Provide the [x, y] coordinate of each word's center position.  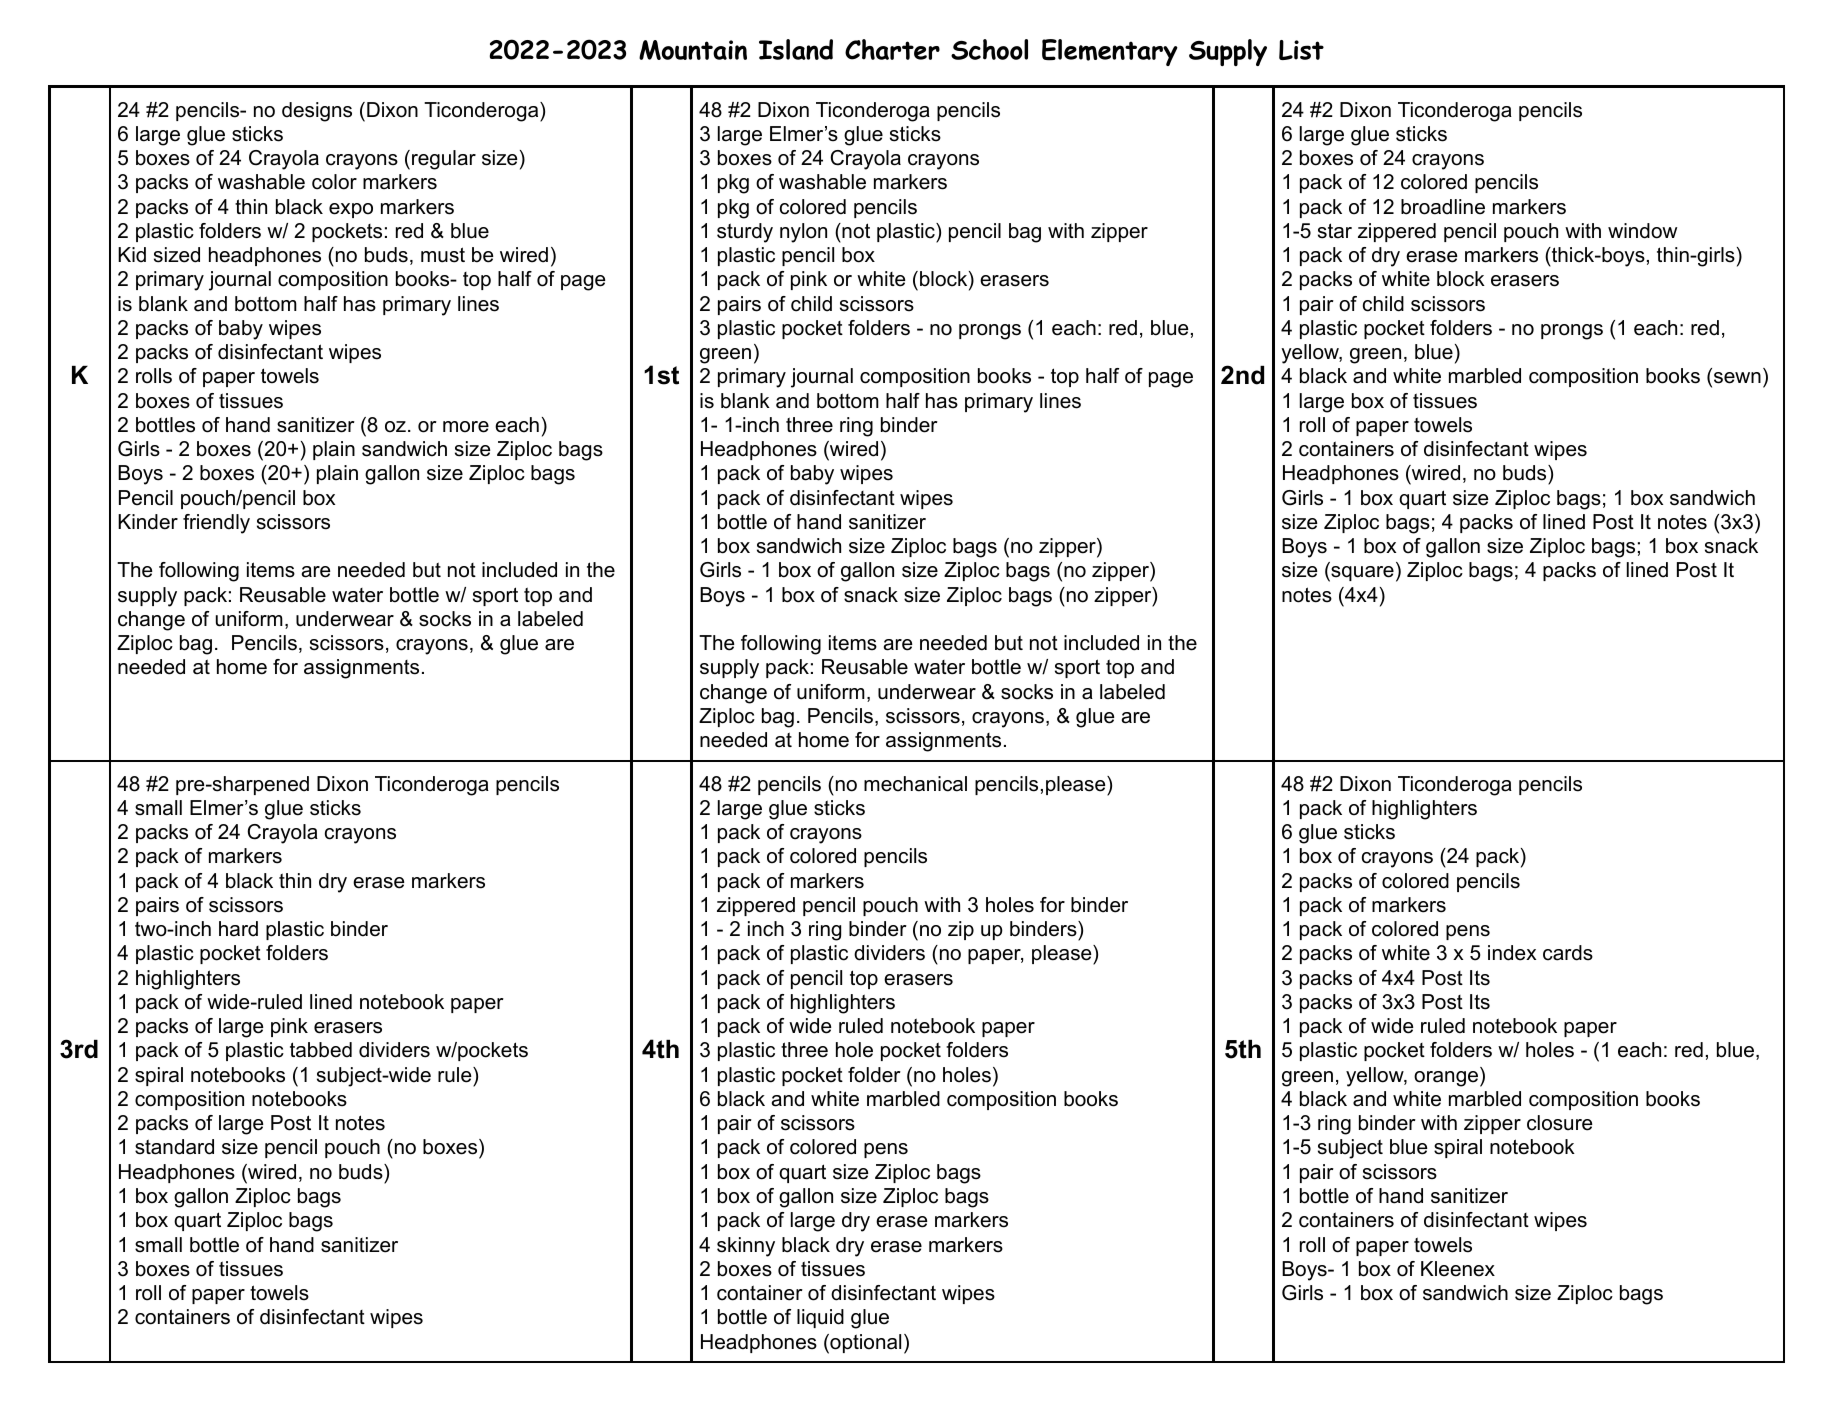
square [1361, 574]
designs [317, 112]
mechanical [915, 784]
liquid [820, 1318]
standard [174, 1147]
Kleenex [1458, 1269]
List [1301, 50]
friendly [216, 524]
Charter [892, 49]
